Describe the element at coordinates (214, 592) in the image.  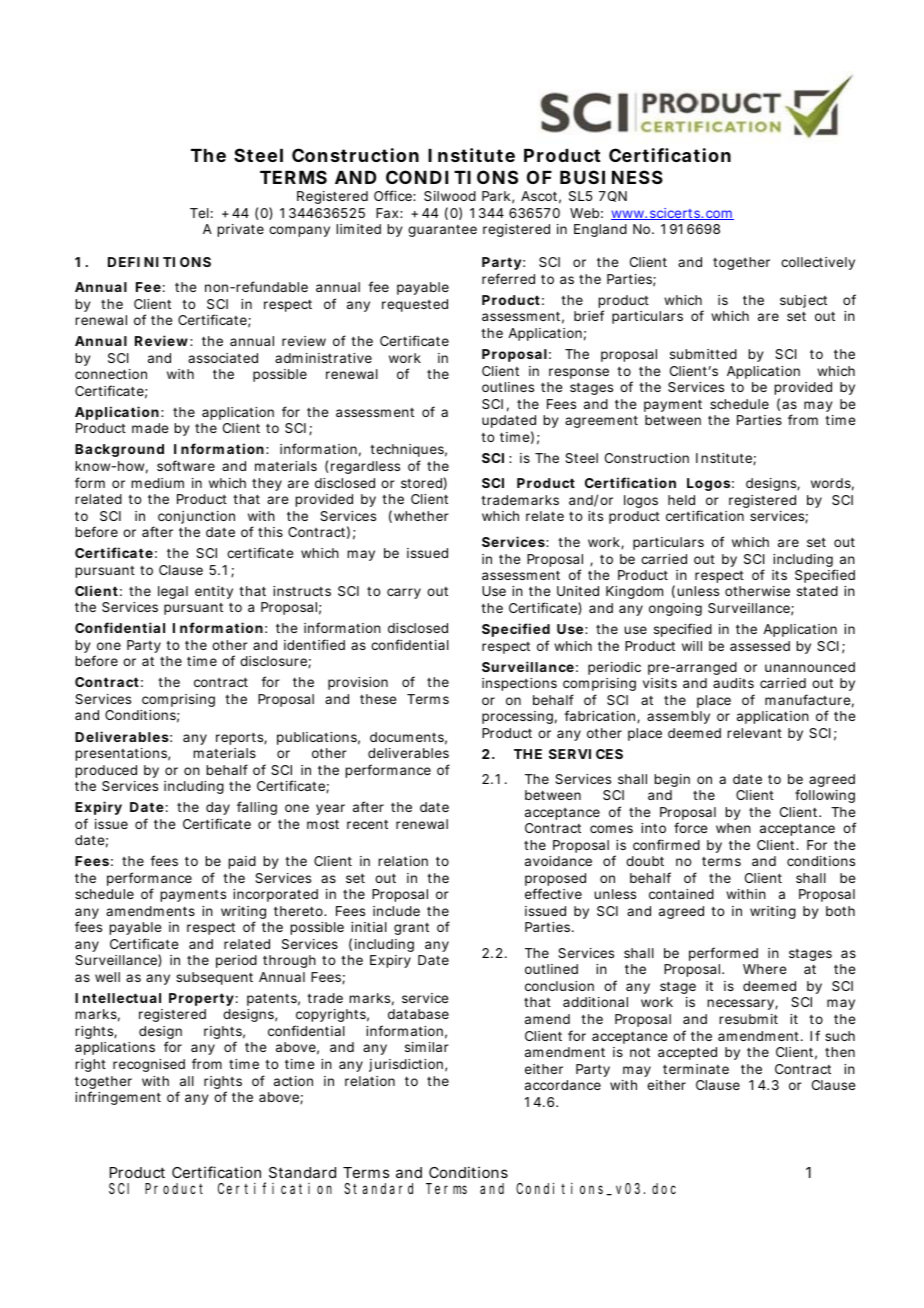
I see `entity` at that location.
